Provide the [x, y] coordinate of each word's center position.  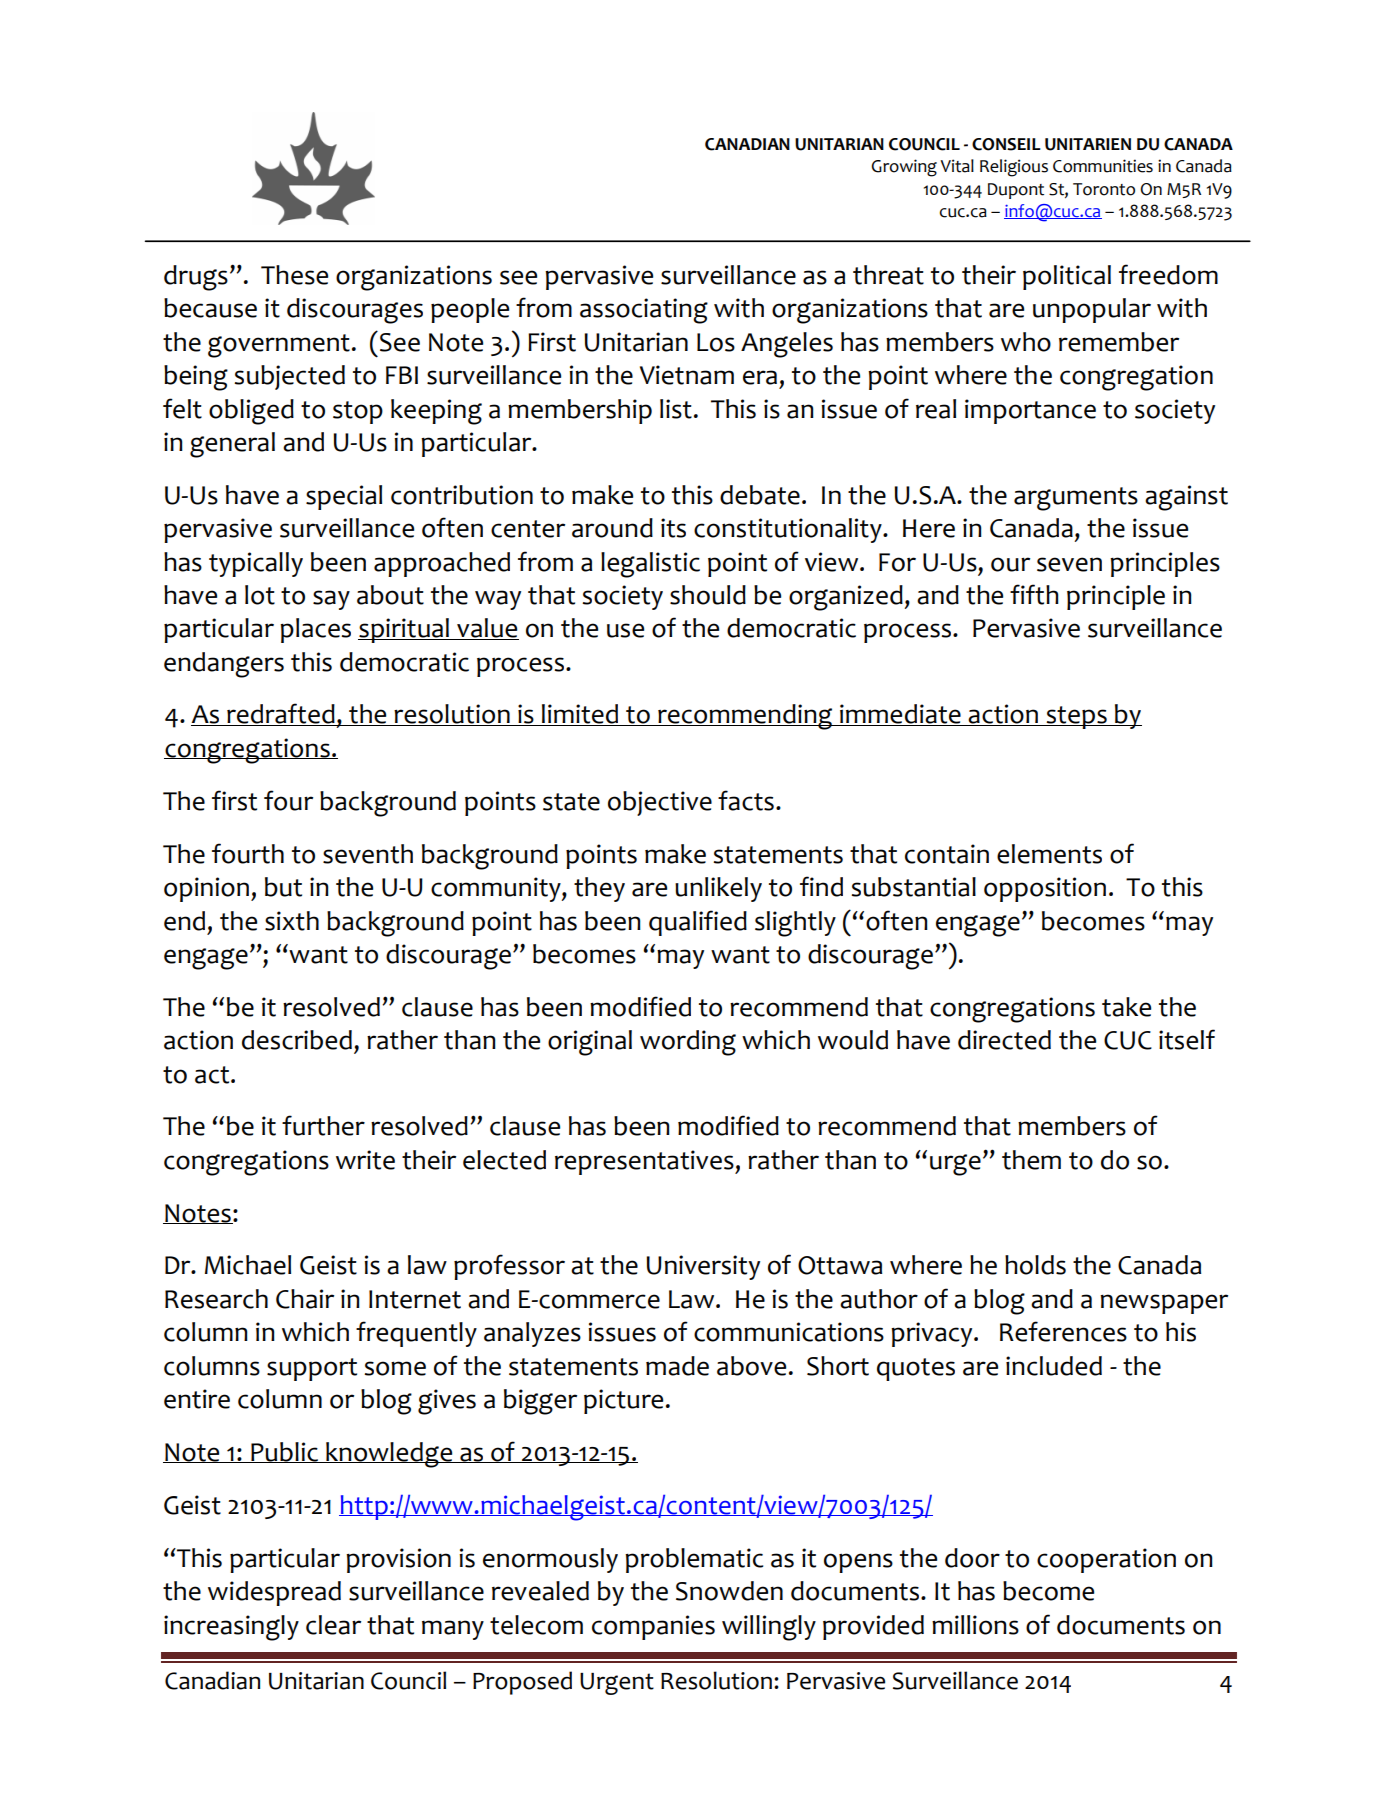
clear [333, 1625]
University [703, 1267]
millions [975, 1625]
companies [653, 1627]
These [294, 275]
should [708, 595]
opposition [1045, 889]
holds [1035, 1265]
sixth [292, 921]
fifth [1034, 594]
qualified [698, 923]
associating [644, 311]
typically [256, 564]
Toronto [1104, 189]
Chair [305, 1299]
